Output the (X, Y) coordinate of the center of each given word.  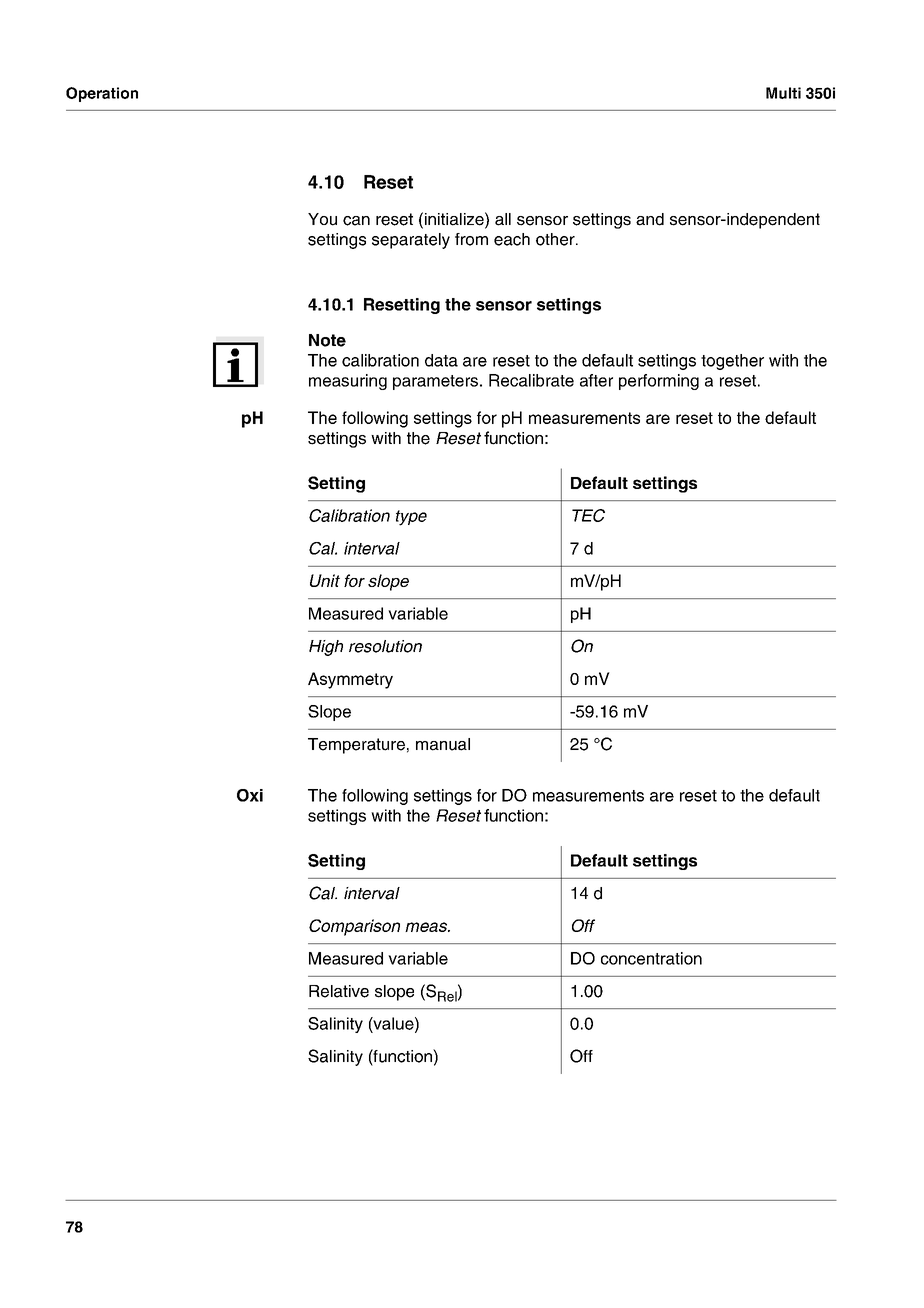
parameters (435, 382)
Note (327, 340)
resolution (385, 646)
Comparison (354, 927)
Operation (102, 94)
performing (659, 382)
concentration (651, 958)
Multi (783, 93)
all (503, 219)
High (326, 648)
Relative (339, 991)
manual (443, 744)
